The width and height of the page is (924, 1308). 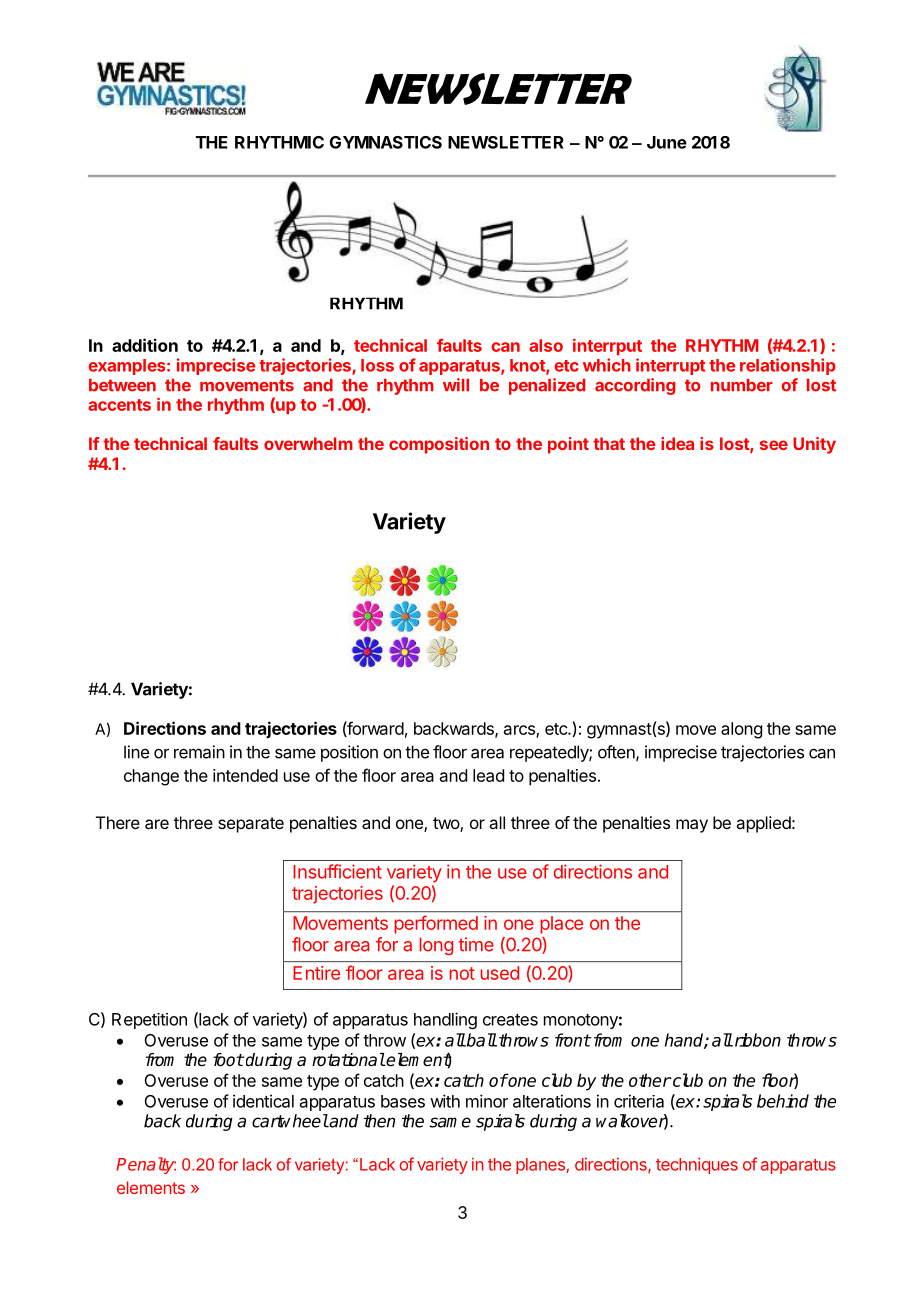 I want to click on June, so click(x=667, y=142).
